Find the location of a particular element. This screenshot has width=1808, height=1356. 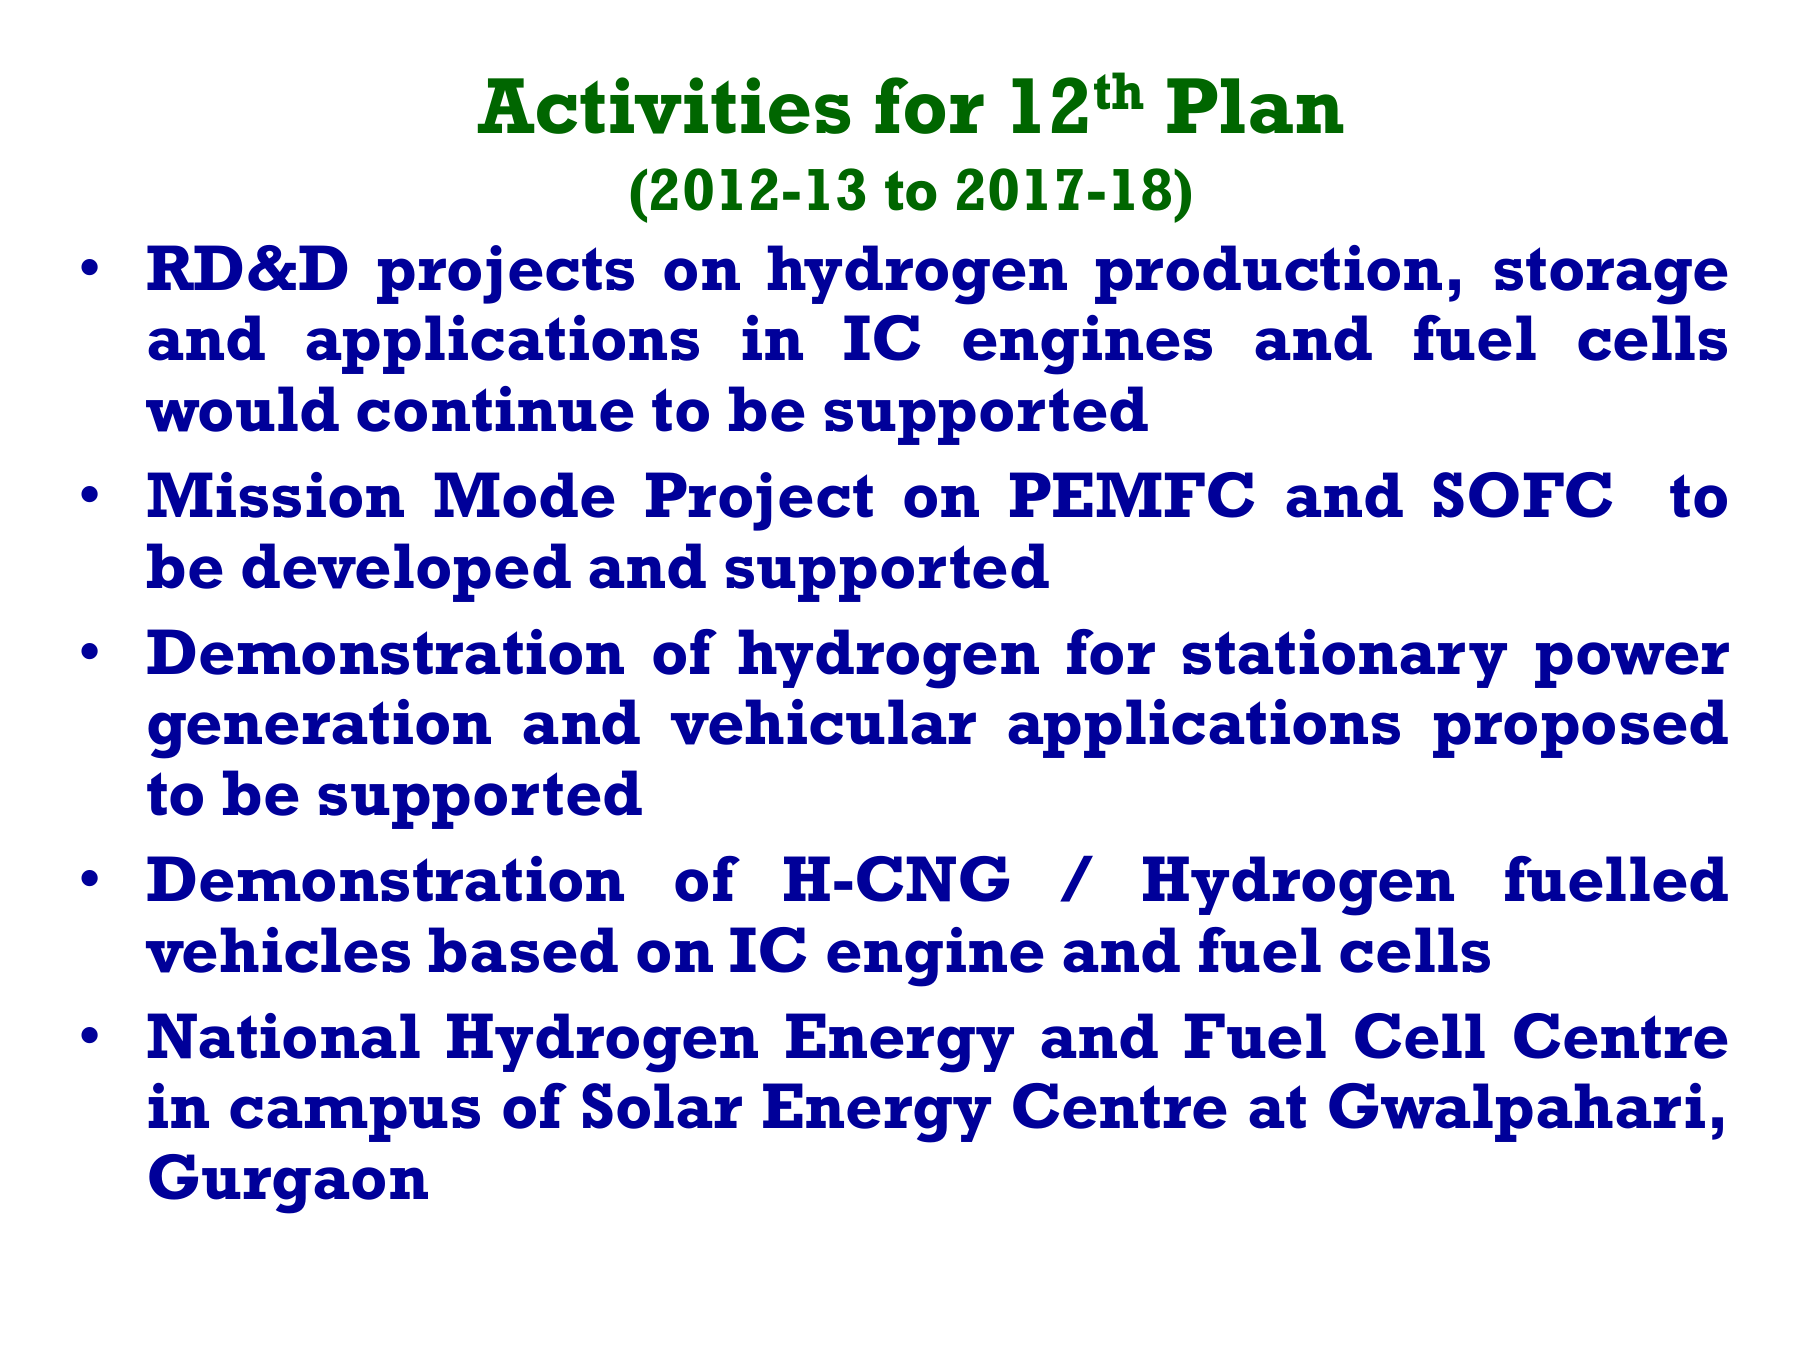

based is located at coordinates (523, 950).
